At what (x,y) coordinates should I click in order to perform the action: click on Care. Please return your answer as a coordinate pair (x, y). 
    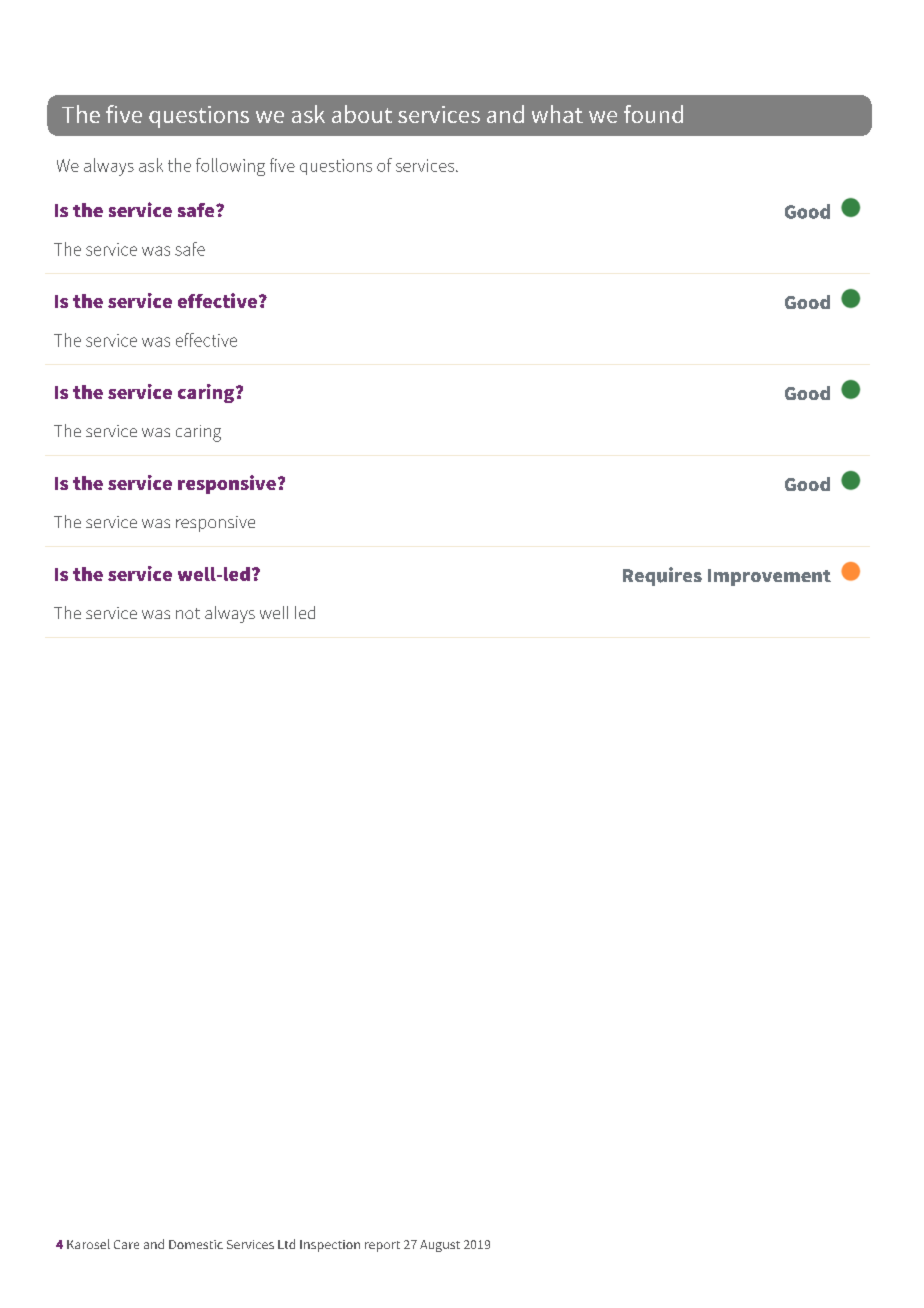
    Looking at the image, I should click on (126, 1244).
